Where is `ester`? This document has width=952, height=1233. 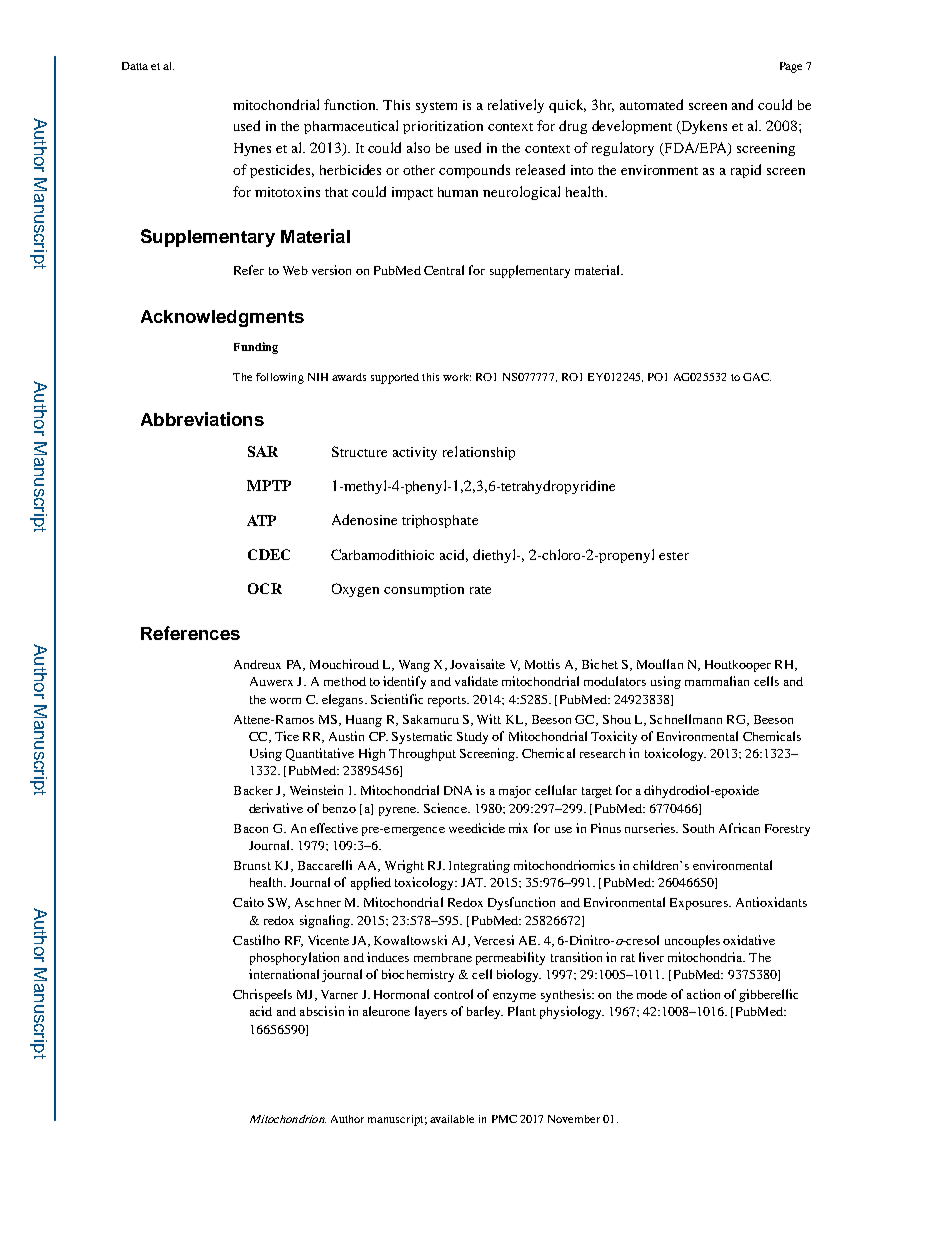 ester is located at coordinates (674, 556).
